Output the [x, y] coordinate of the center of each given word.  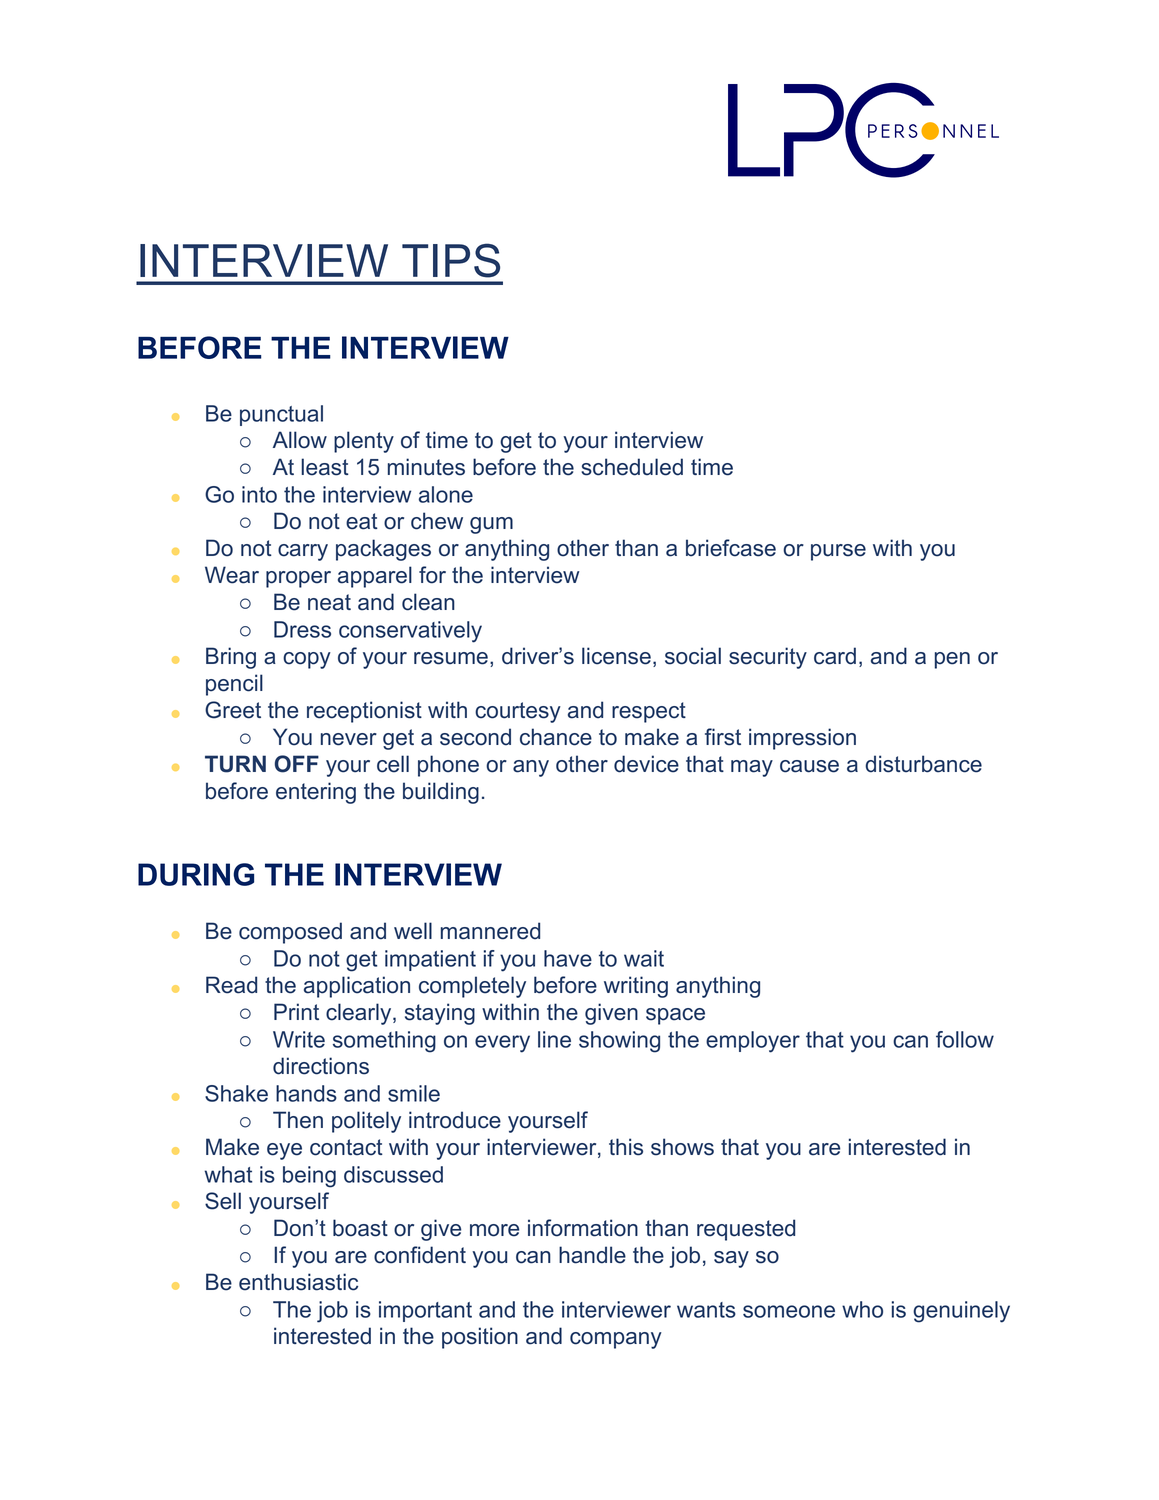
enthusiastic [298, 1282]
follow [965, 1039]
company [616, 1340]
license [616, 656]
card [835, 656]
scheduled [632, 467]
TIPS [451, 260]
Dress [302, 629]
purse [838, 552]
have [568, 958]
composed [290, 933]
